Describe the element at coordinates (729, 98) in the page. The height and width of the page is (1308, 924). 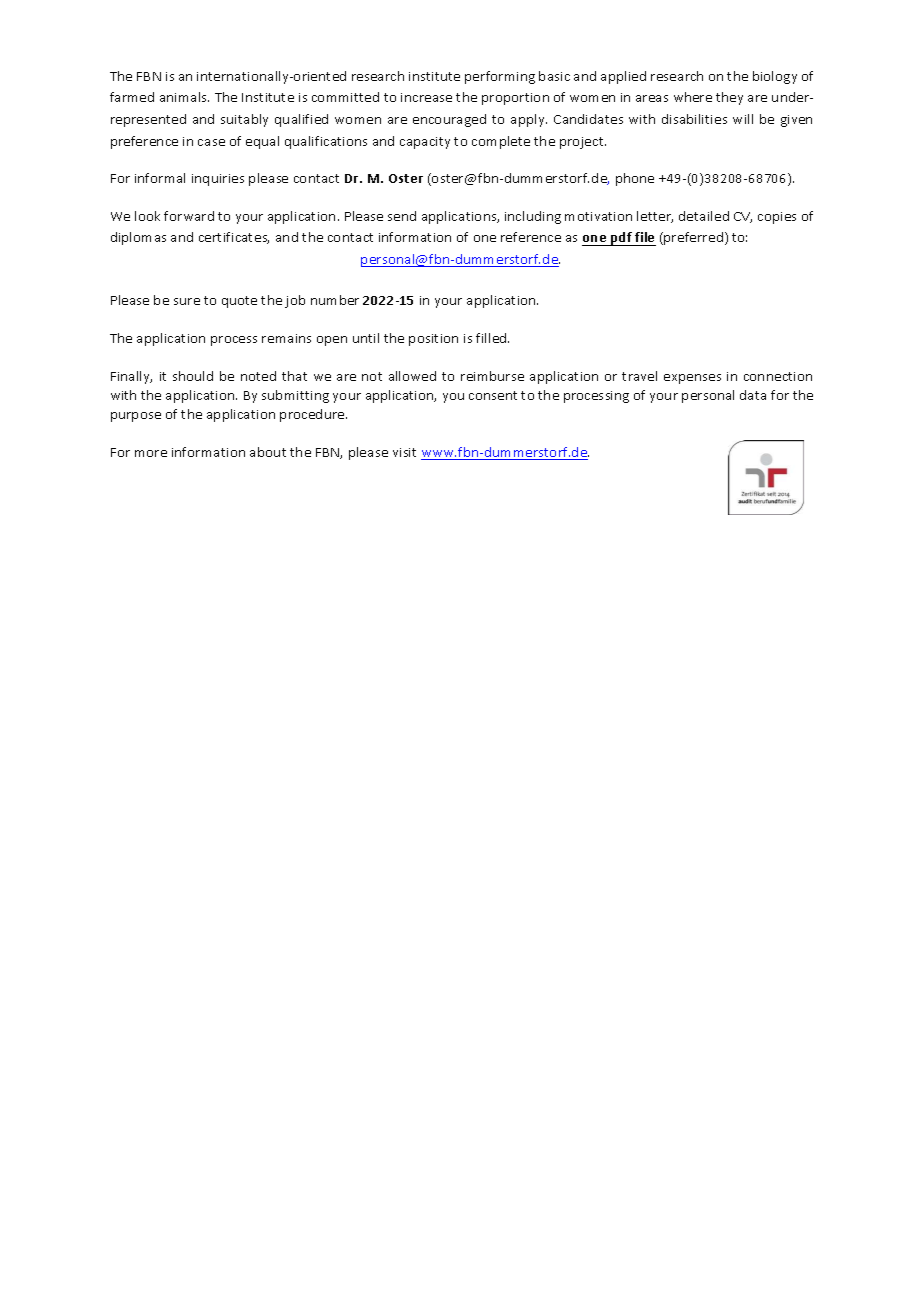
I see `they` at that location.
